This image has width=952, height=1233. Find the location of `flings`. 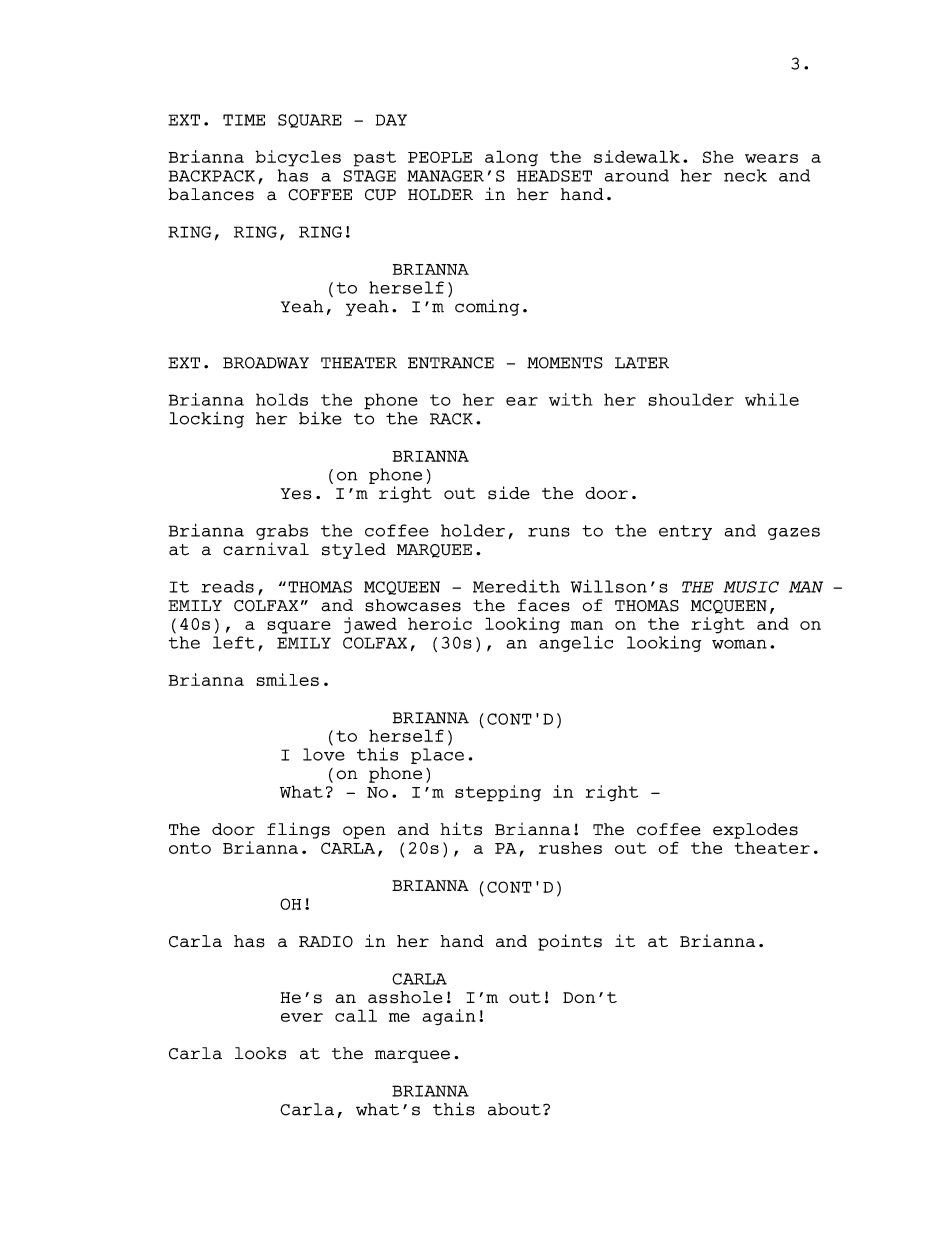

flings is located at coordinates (298, 830).
